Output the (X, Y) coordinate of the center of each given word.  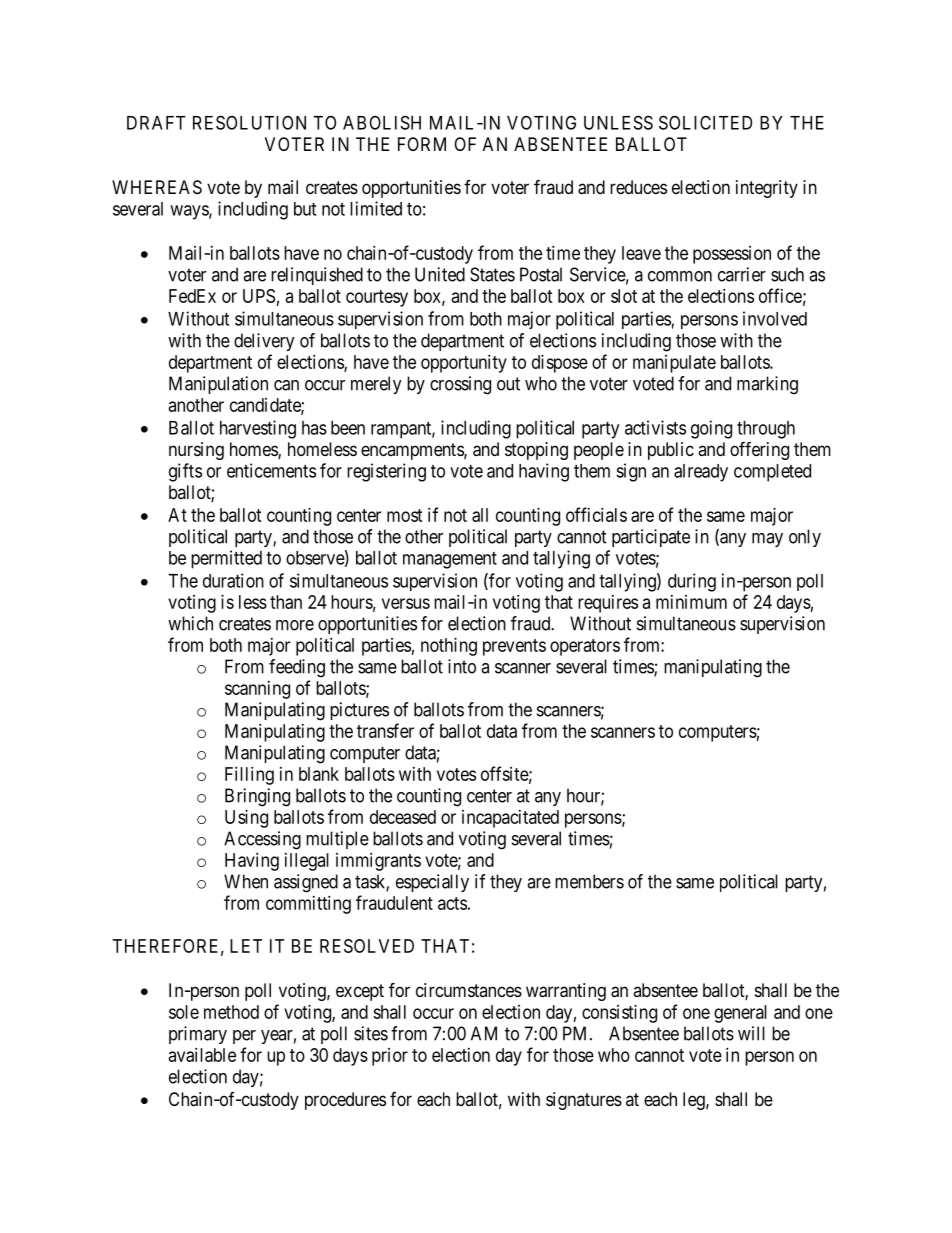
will (751, 1033)
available (202, 1055)
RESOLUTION (249, 122)
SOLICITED (705, 122)
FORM (422, 144)
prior (390, 1057)
